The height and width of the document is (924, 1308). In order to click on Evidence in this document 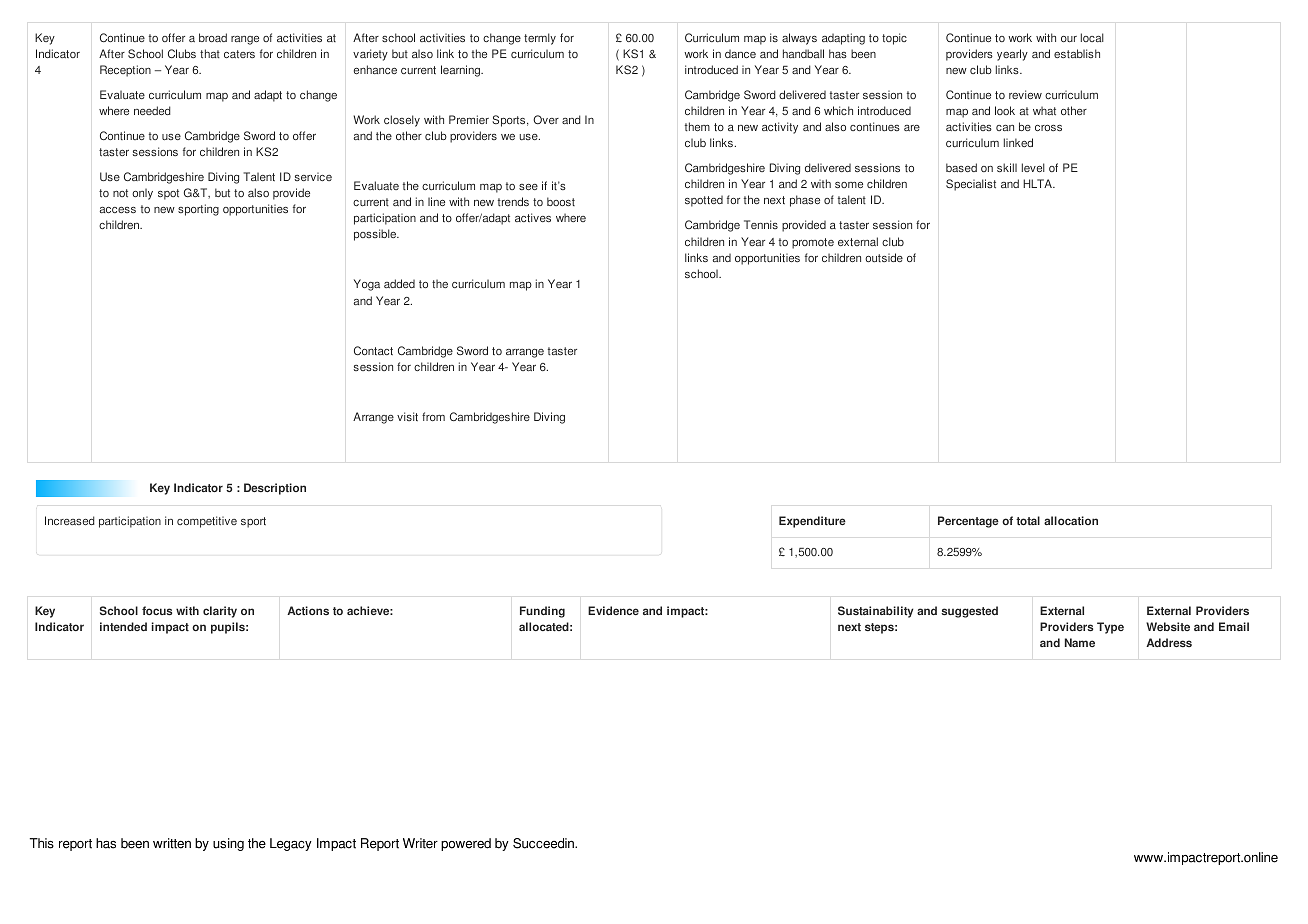, I will do `click(613, 610)`.
